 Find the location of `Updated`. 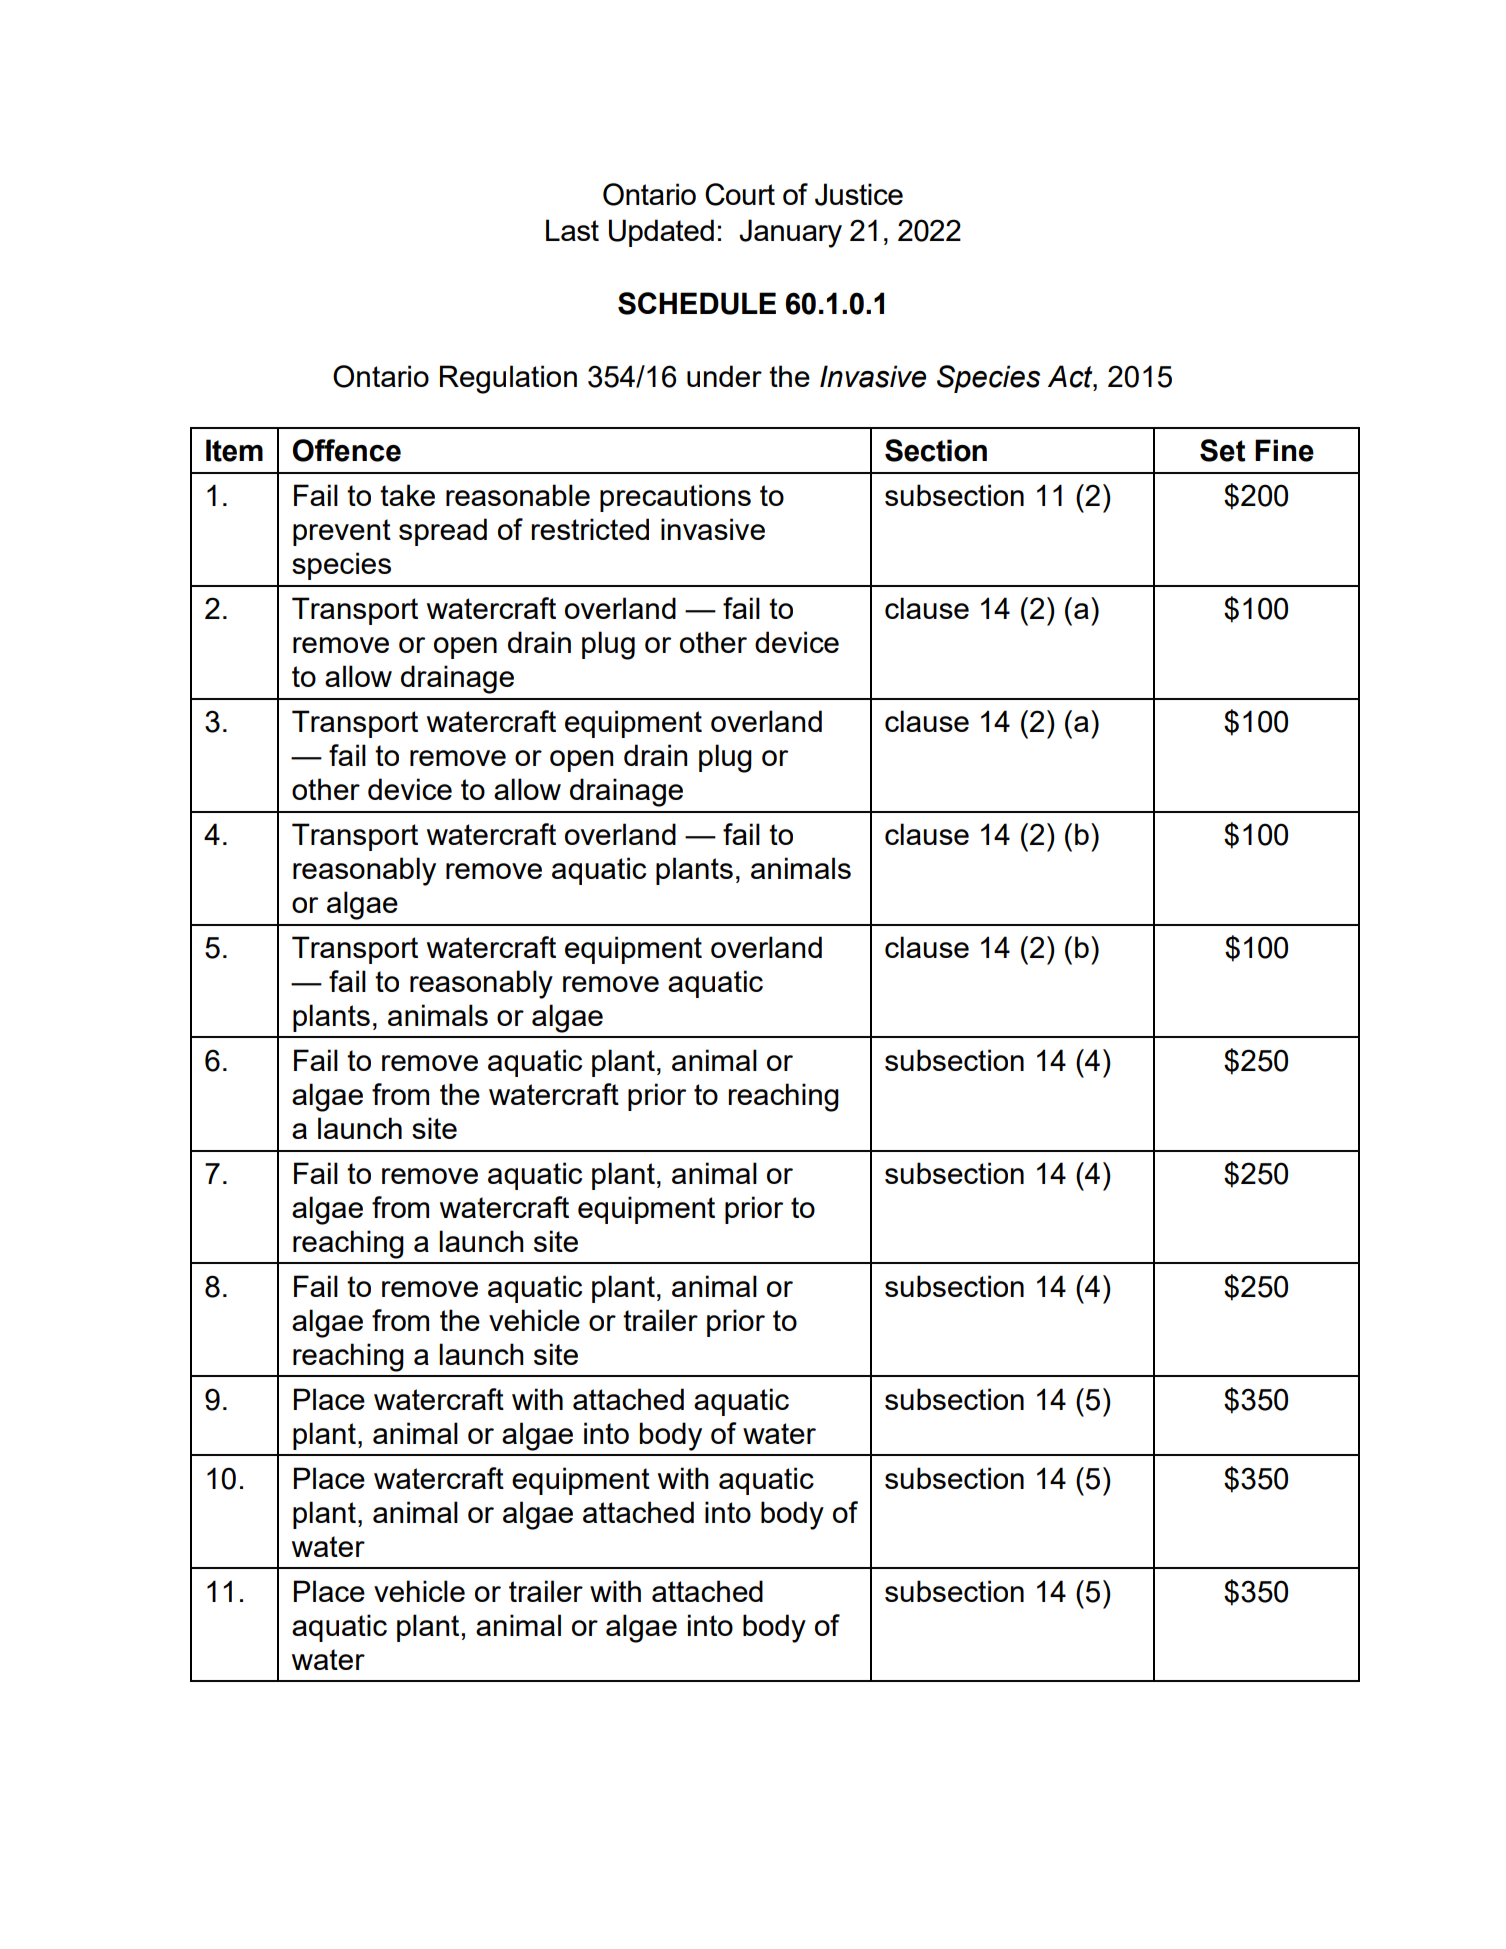

Updated is located at coordinates (661, 233).
